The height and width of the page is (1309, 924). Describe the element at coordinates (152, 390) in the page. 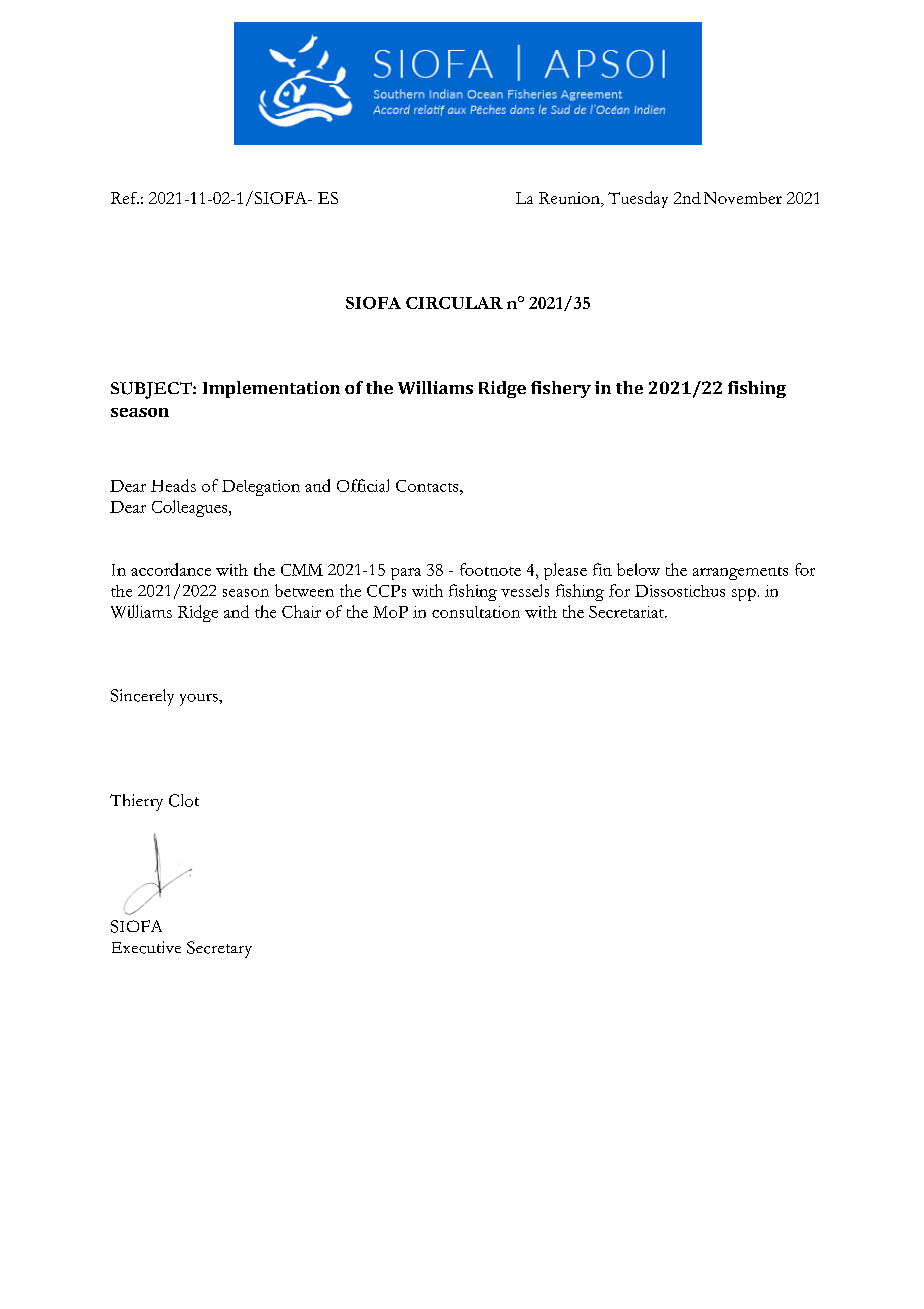

I see `SUBJECT` at that location.
